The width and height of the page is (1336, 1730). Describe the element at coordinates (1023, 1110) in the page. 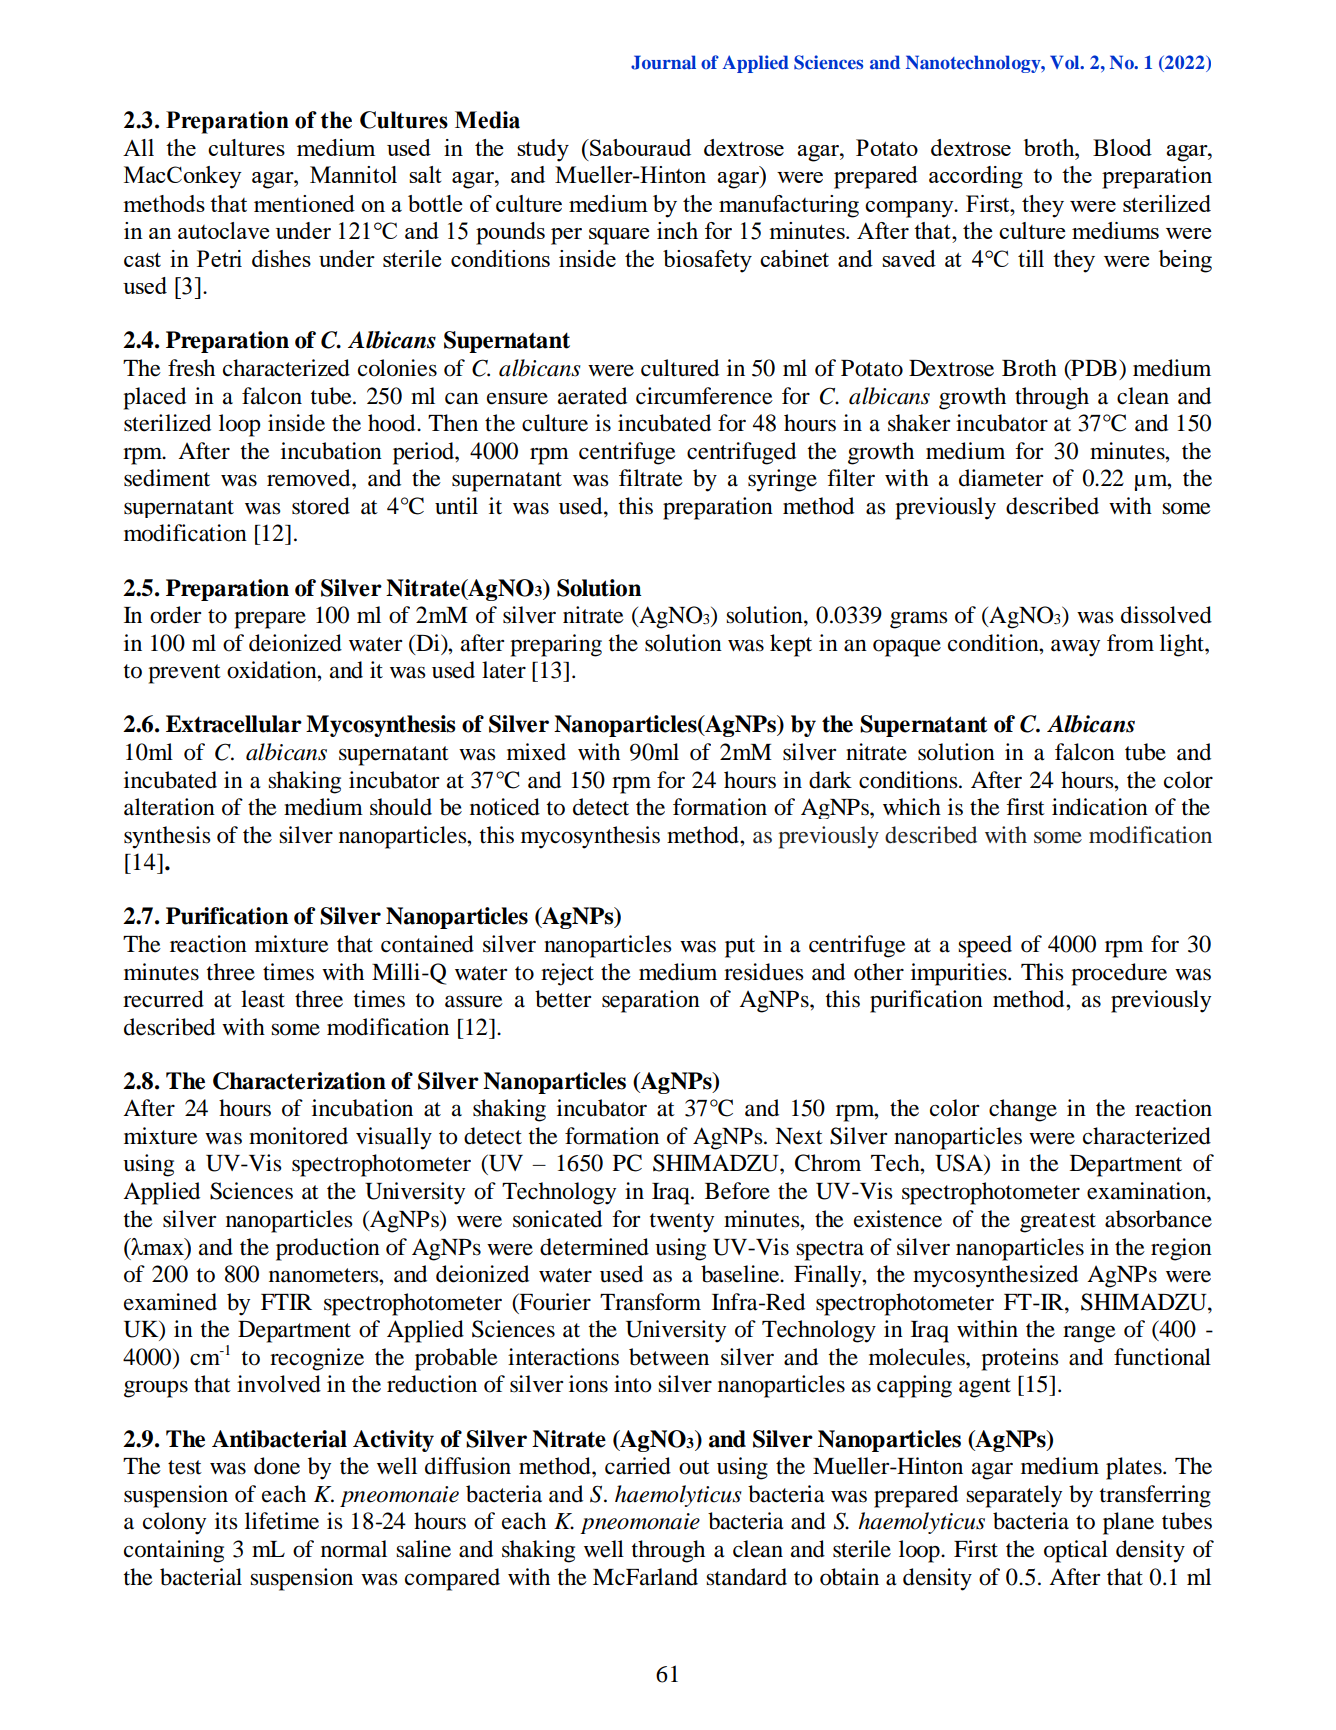

I see `change` at that location.
